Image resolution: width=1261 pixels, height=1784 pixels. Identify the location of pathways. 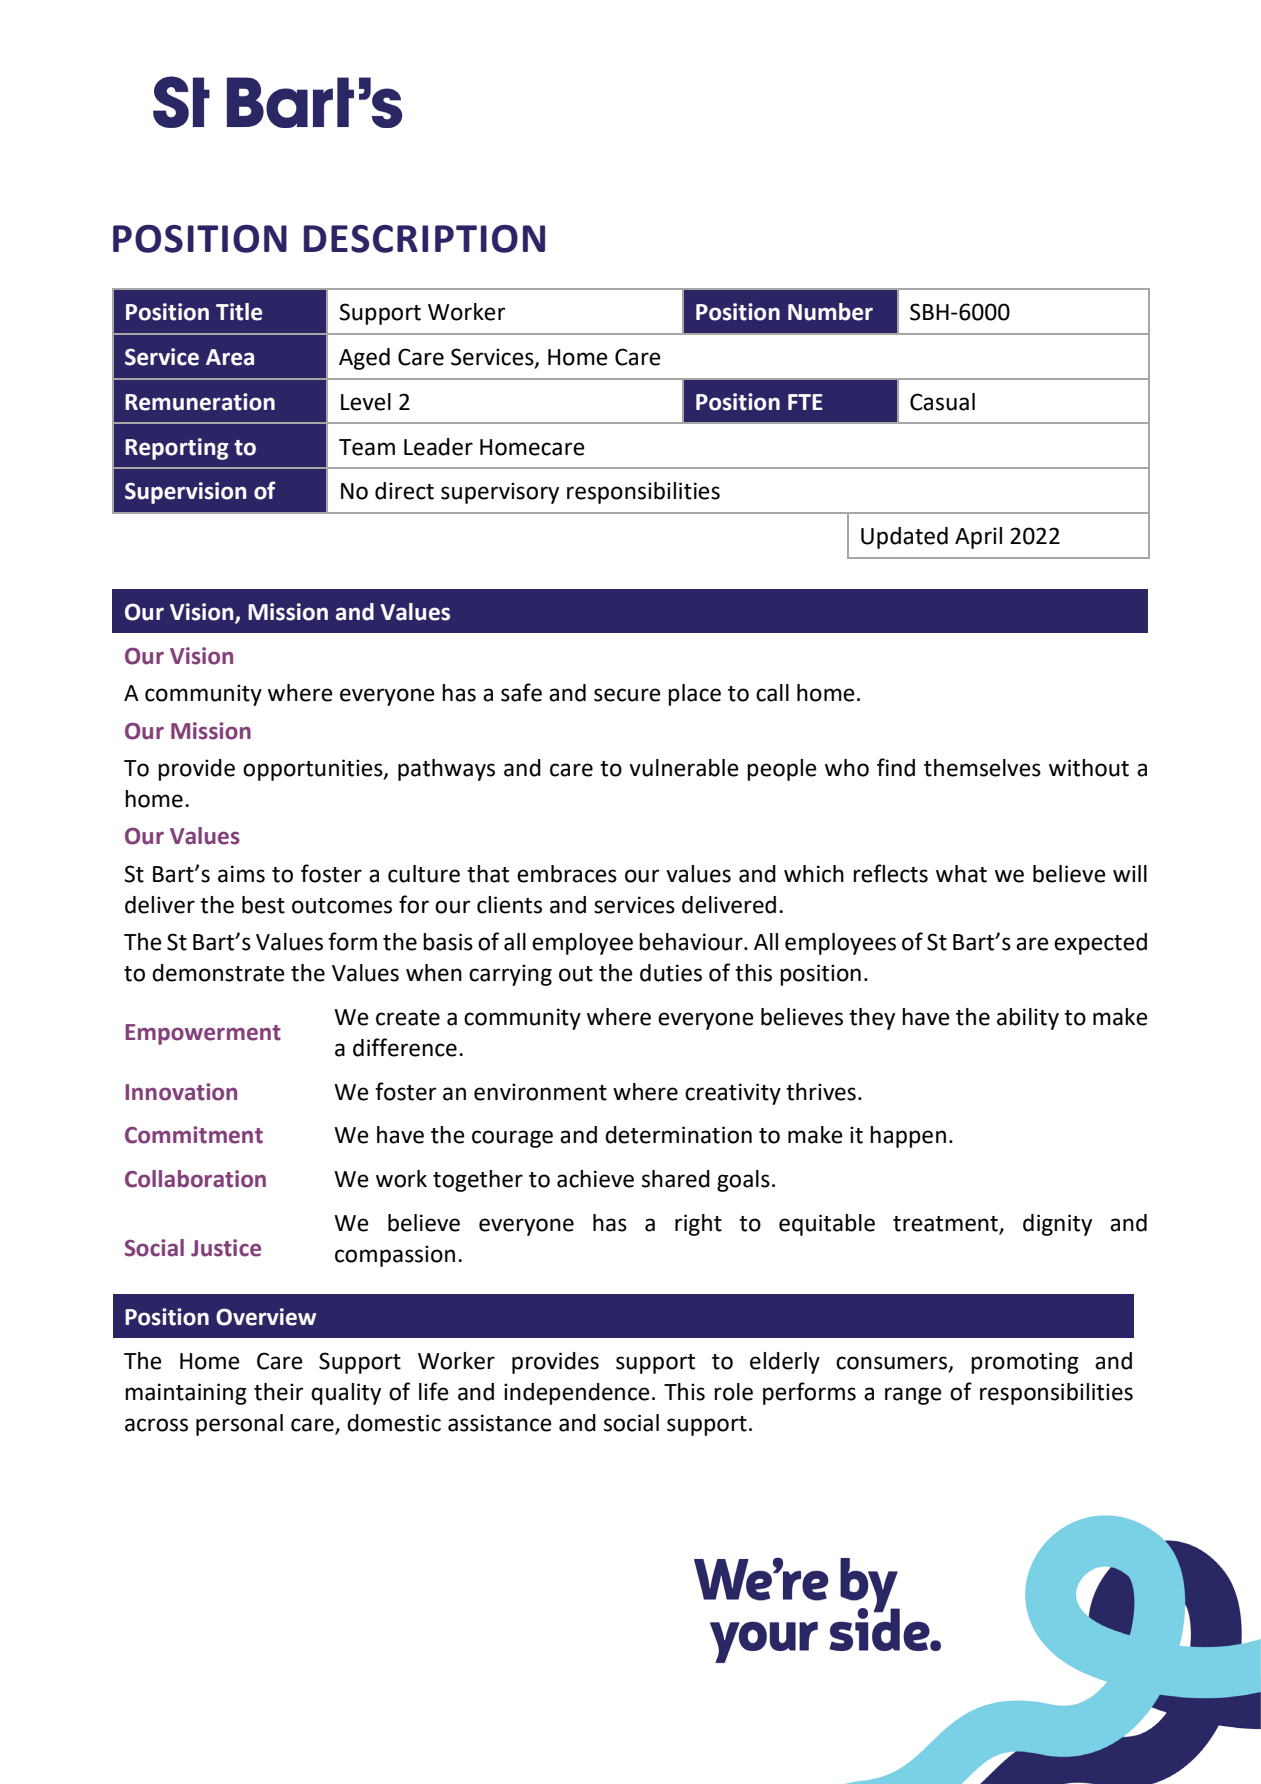
(446, 770).
